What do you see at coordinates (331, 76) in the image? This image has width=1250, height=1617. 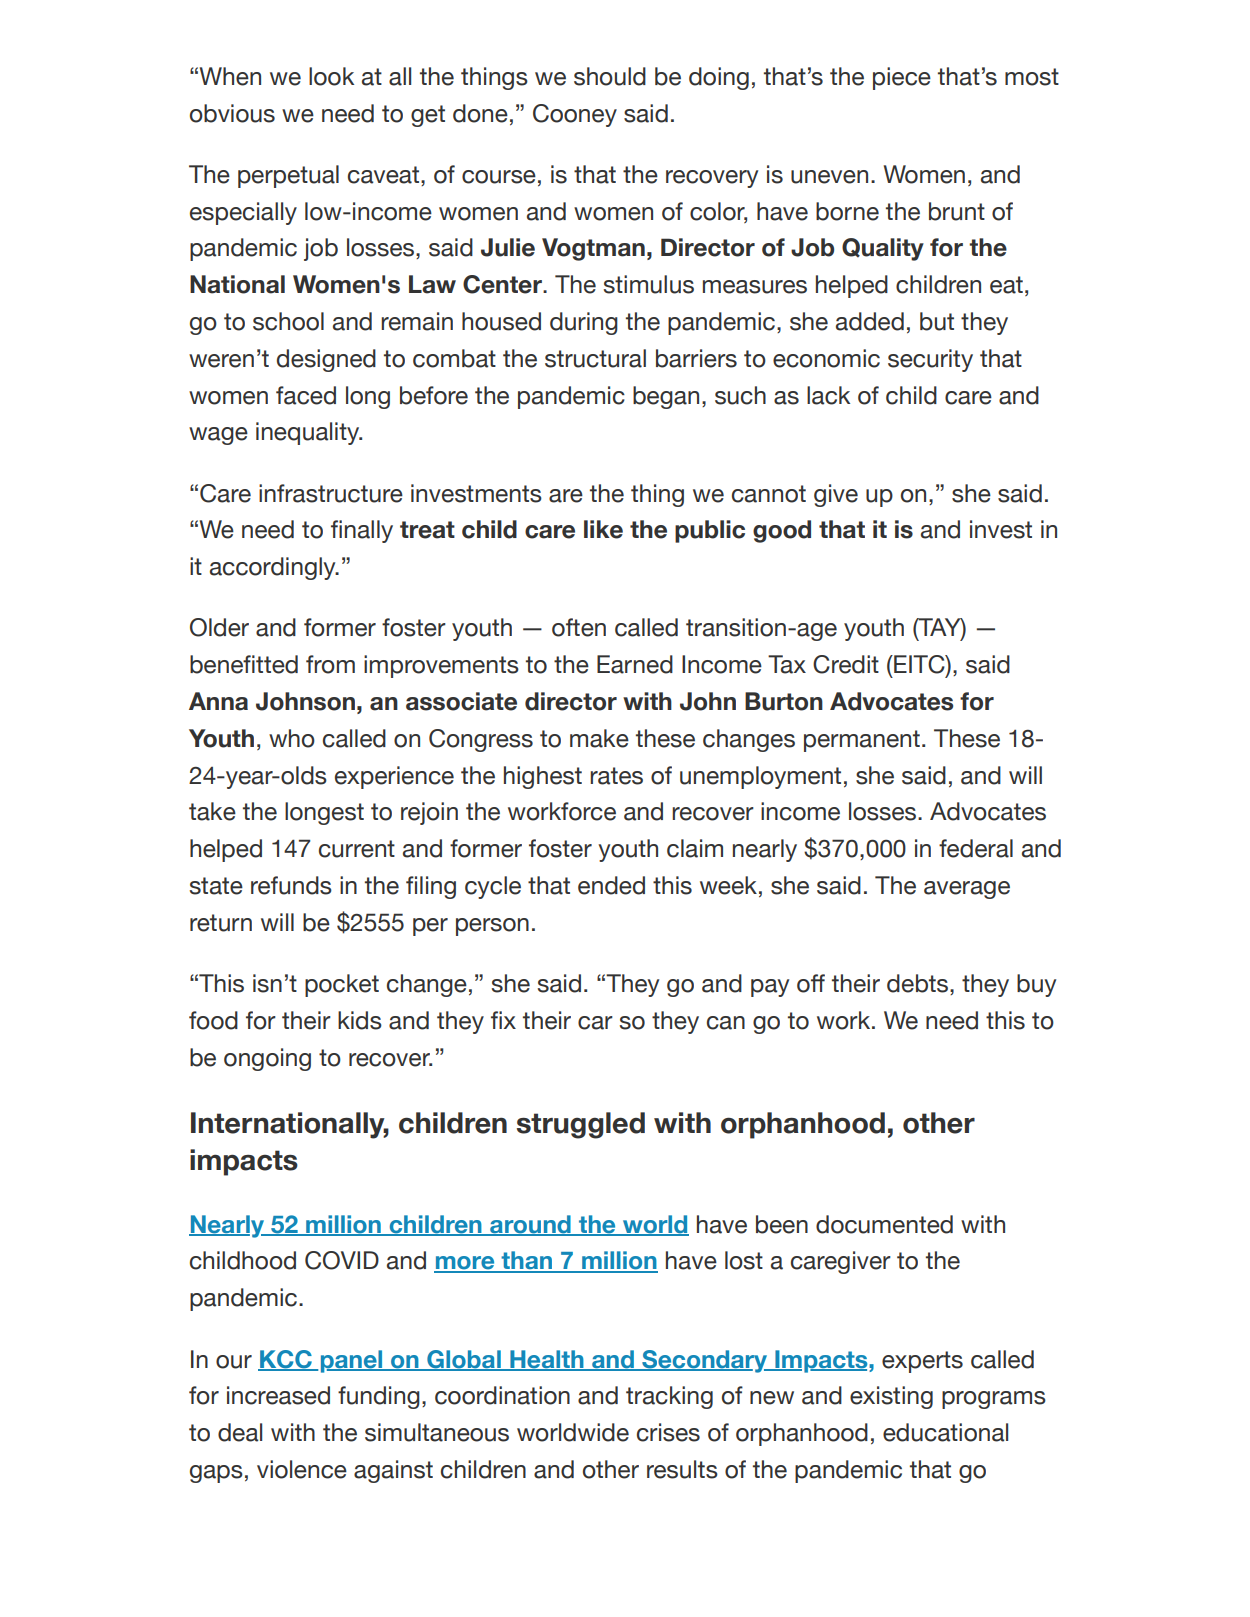 I see `look` at bounding box center [331, 76].
